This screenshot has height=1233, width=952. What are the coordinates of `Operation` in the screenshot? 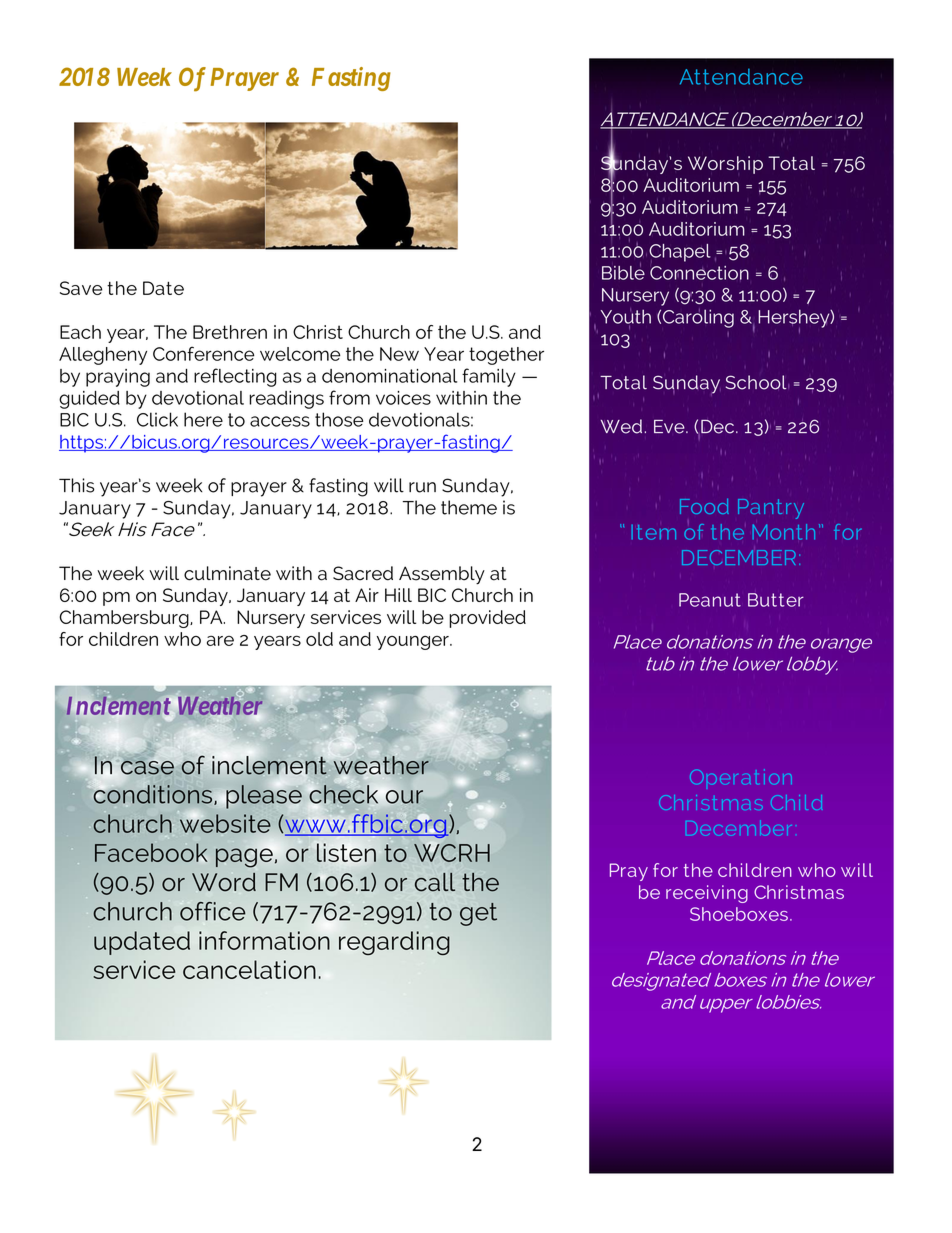 It's located at (741, 776).
